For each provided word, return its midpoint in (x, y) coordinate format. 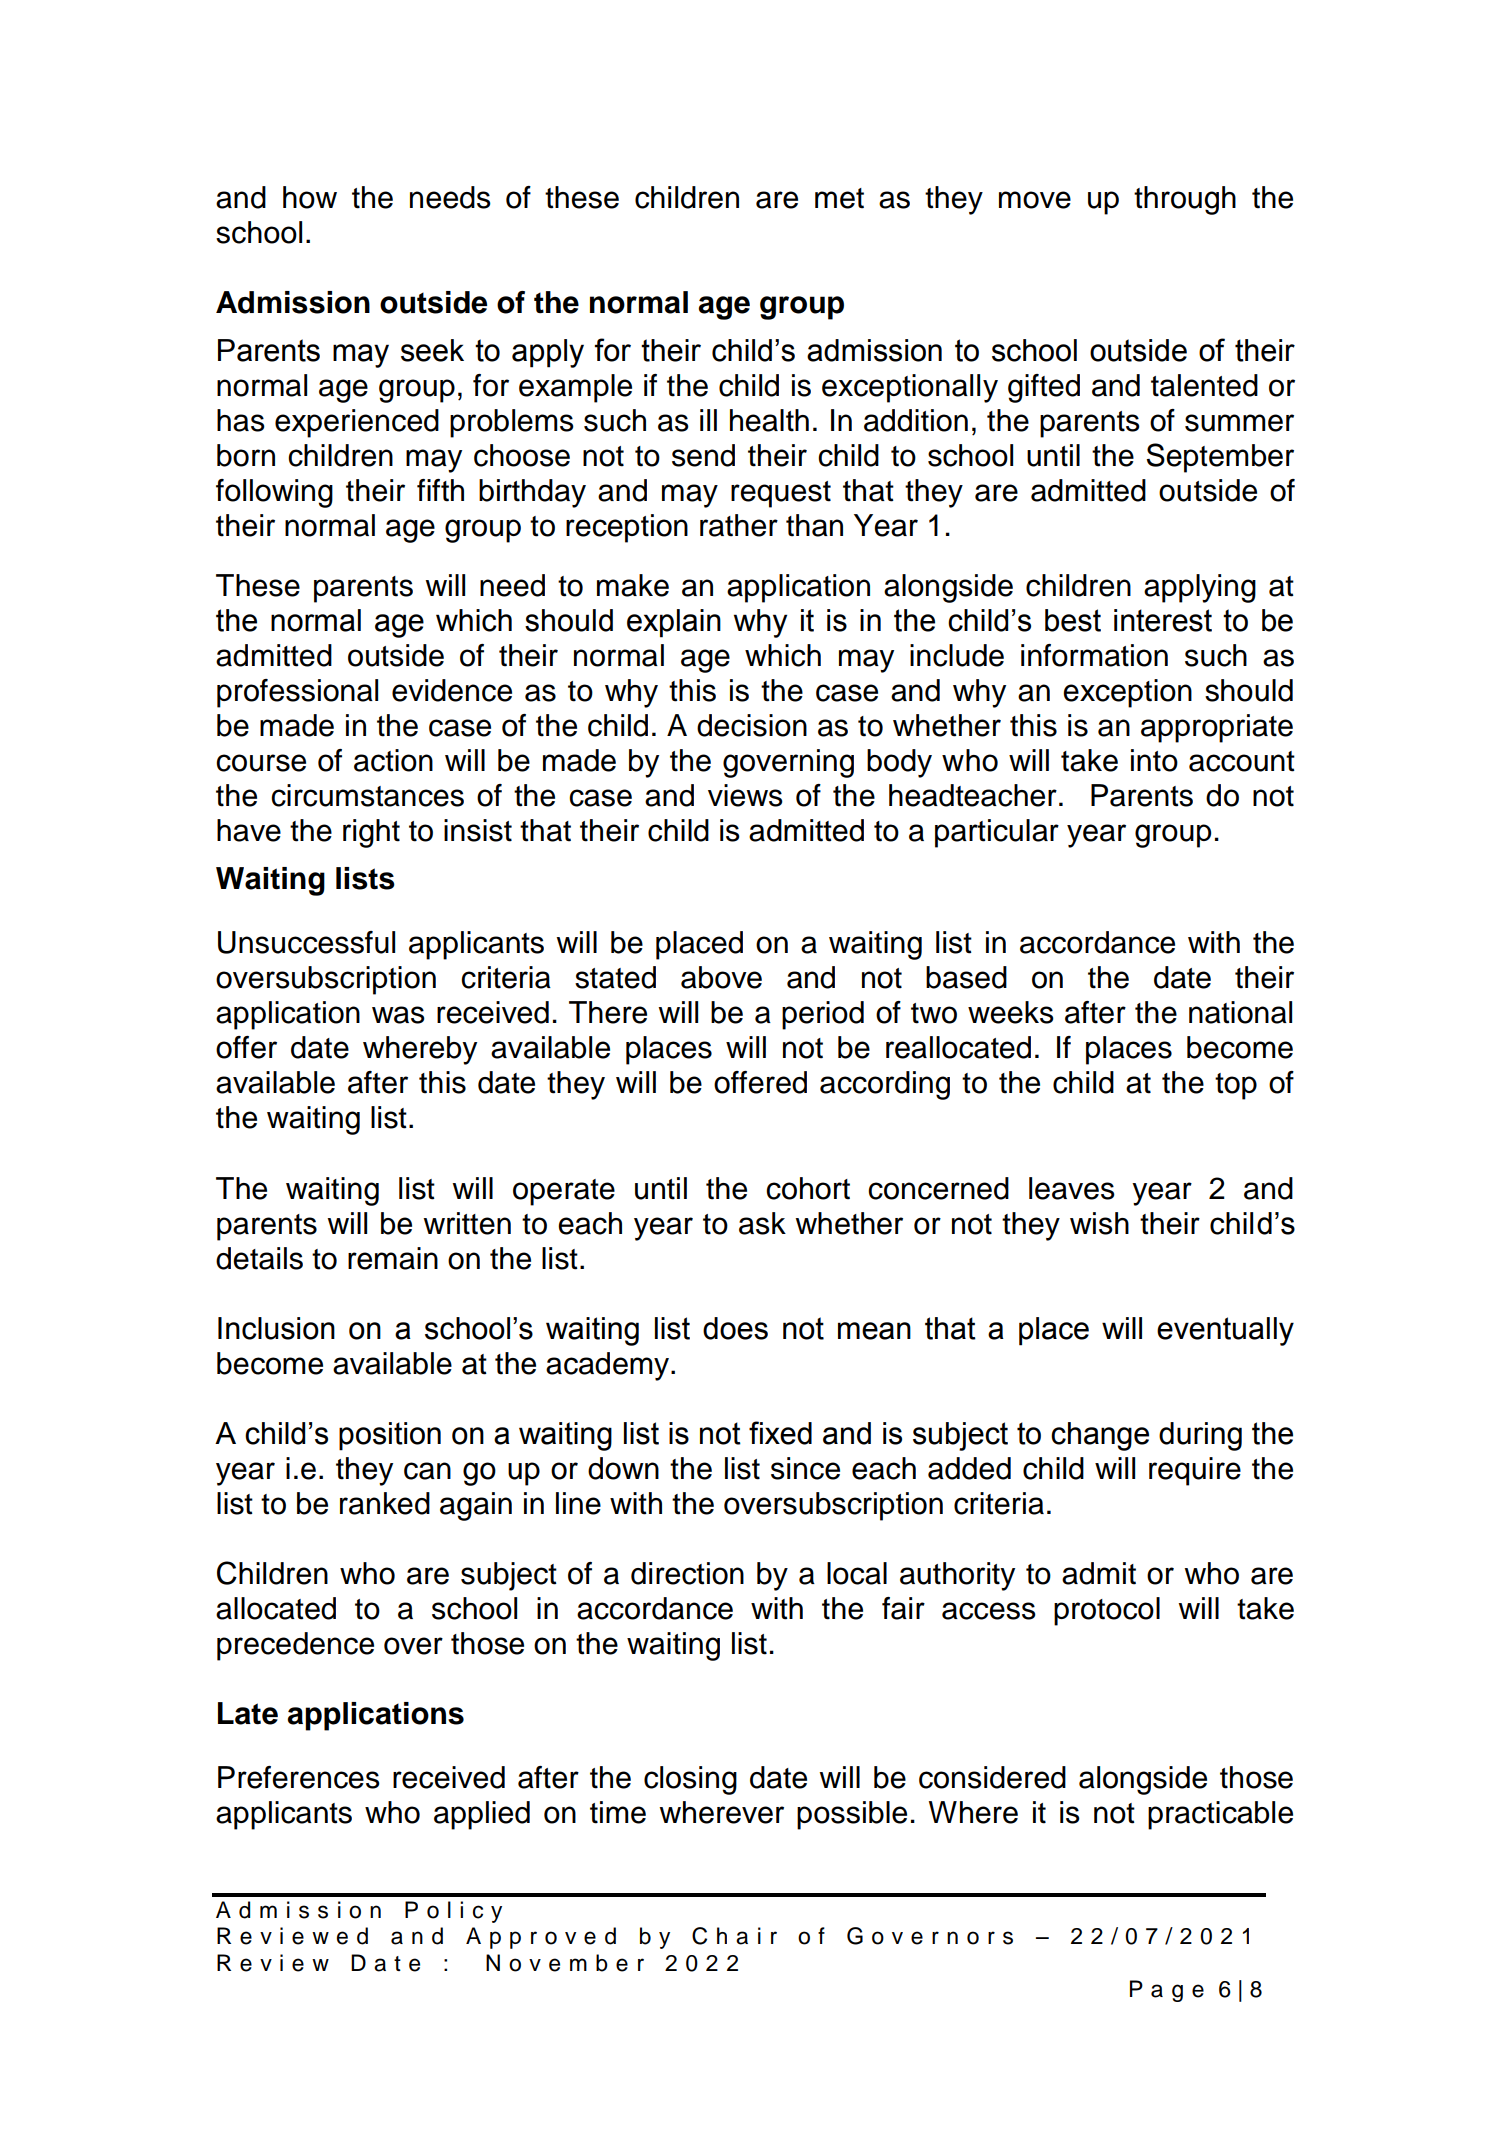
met (839, 198)
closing (690, 1780)
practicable (1220, 1815)
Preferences (299, 1777)
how (310, 197)
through (1185, 200)
